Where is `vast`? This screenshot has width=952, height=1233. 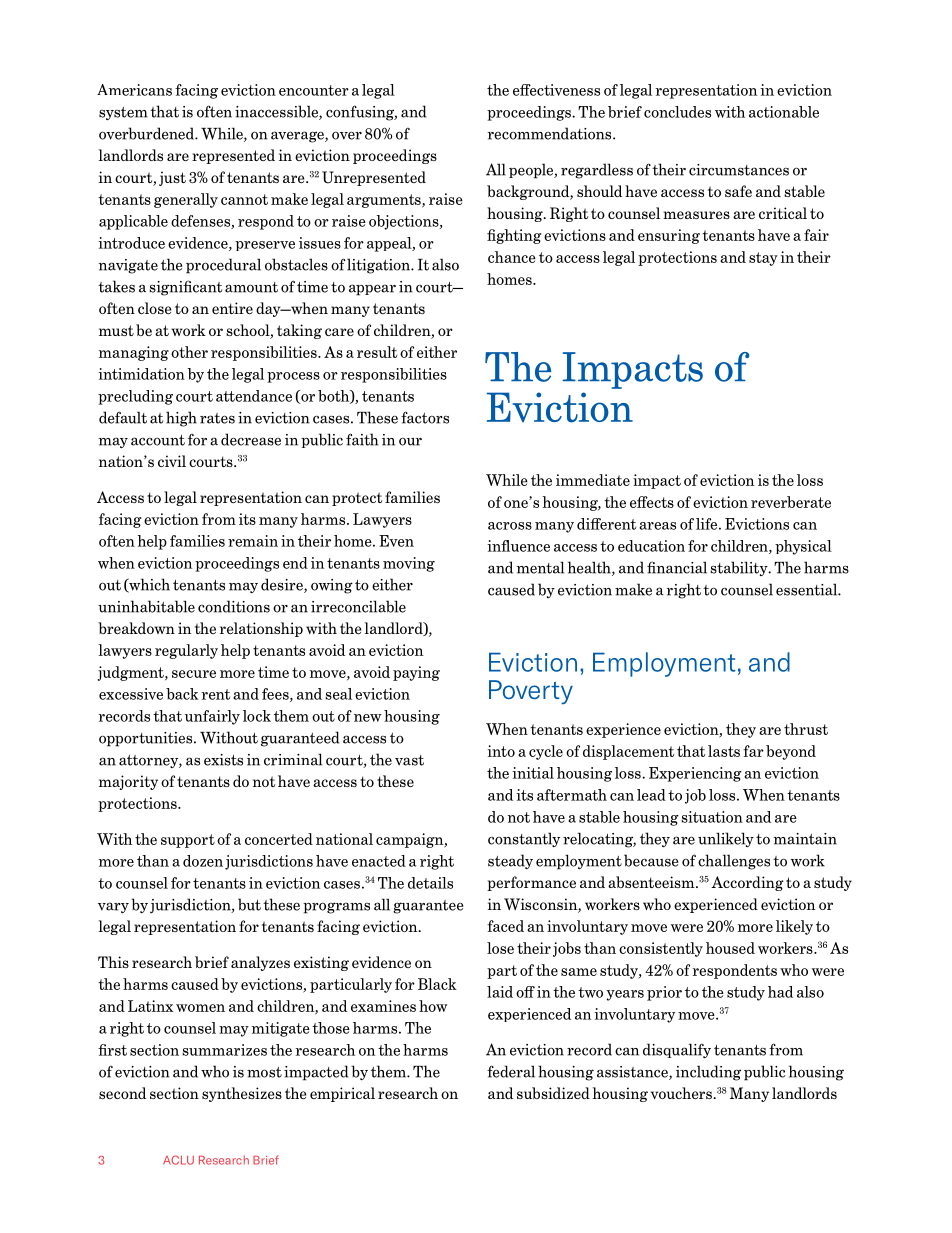 vast is located at coordinates (409, 760).
